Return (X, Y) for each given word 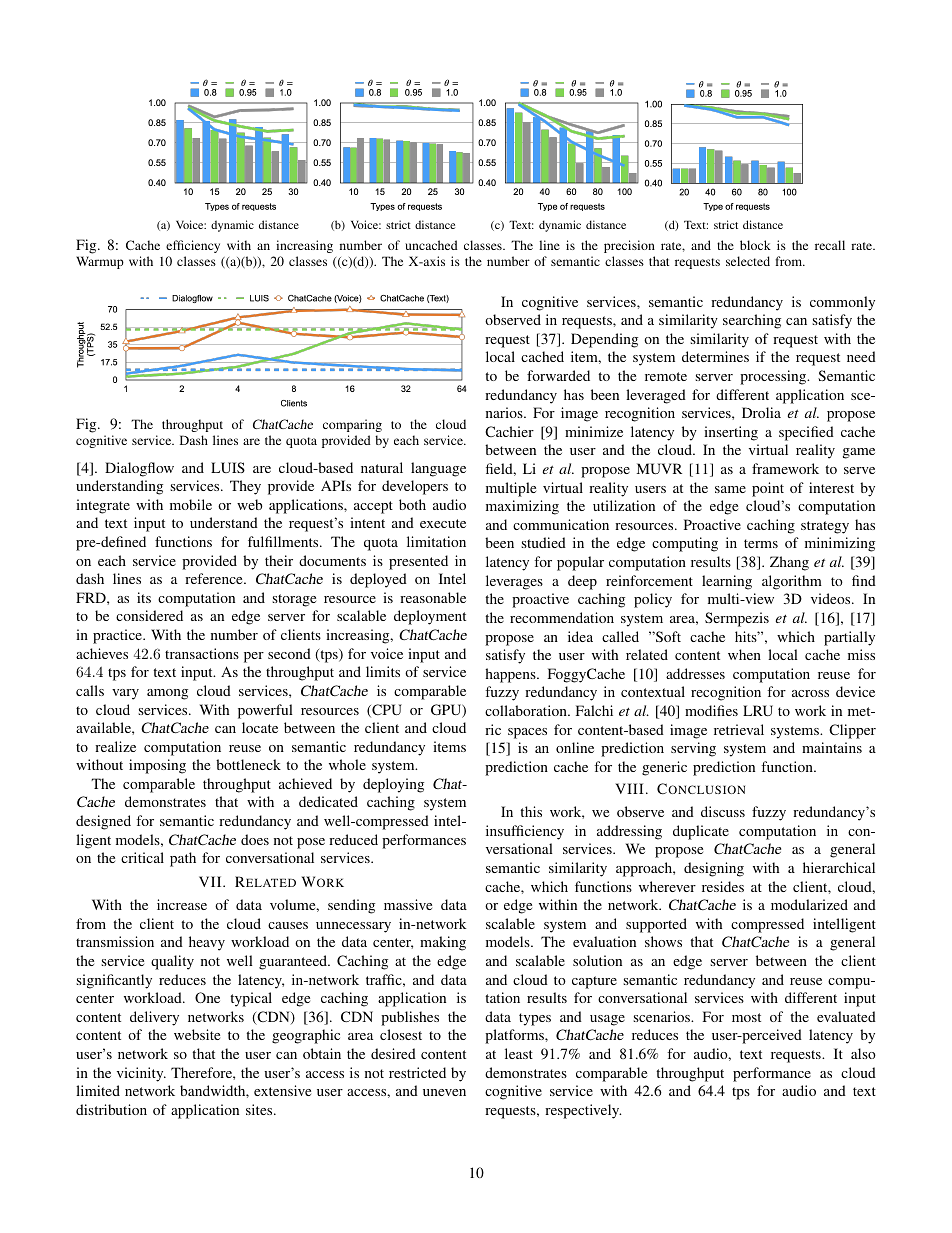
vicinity (141, 1074)
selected (748, 261)
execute (443, 523)
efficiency (193, 246)
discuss (723, 811)
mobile (191, 504)
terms (761, 543)
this (531, 811)
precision (629, 246)
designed (103, 822)
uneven (444, 1092)
